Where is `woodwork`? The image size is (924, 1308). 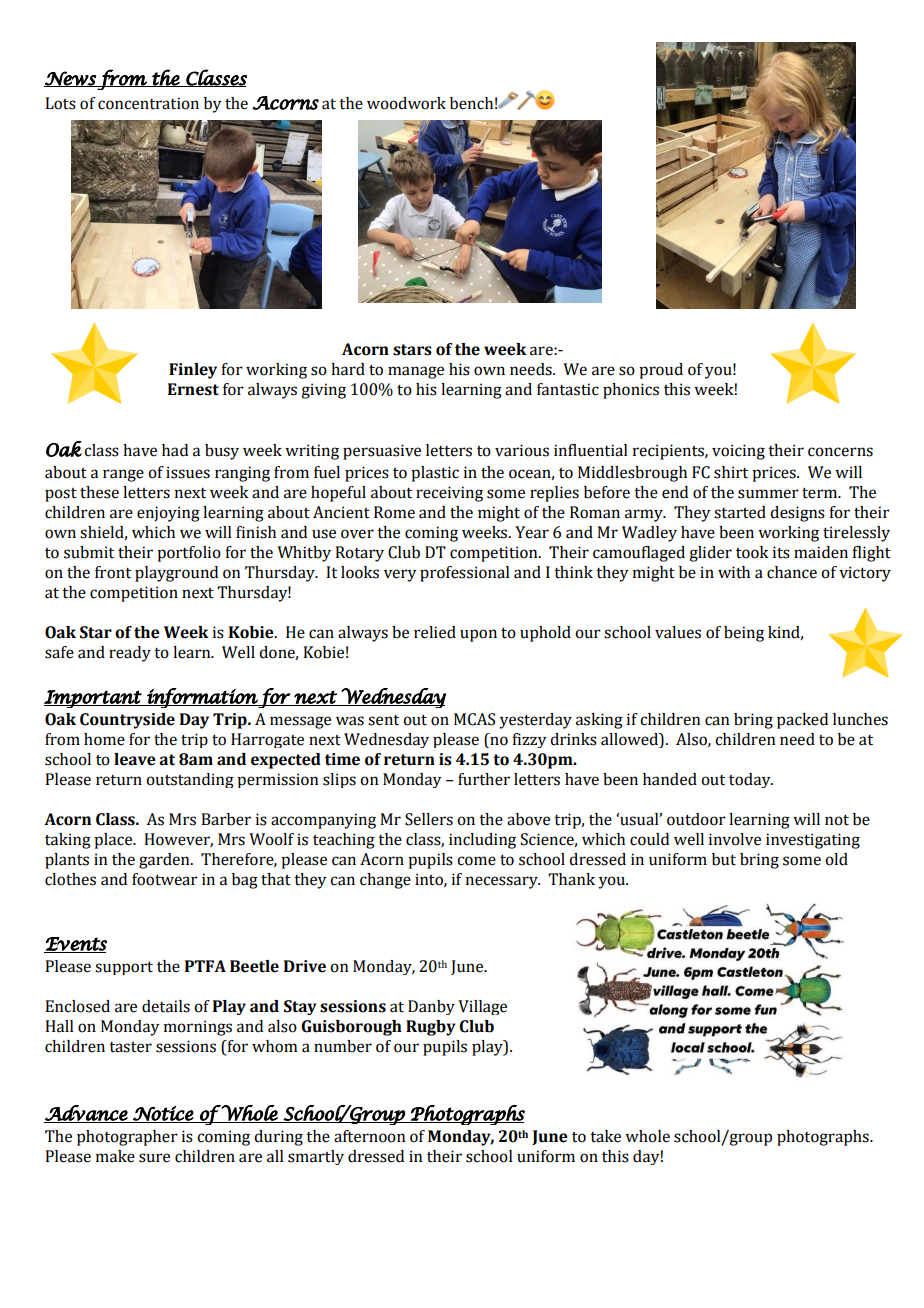
woodwork is located at coordinates (406, 103).
